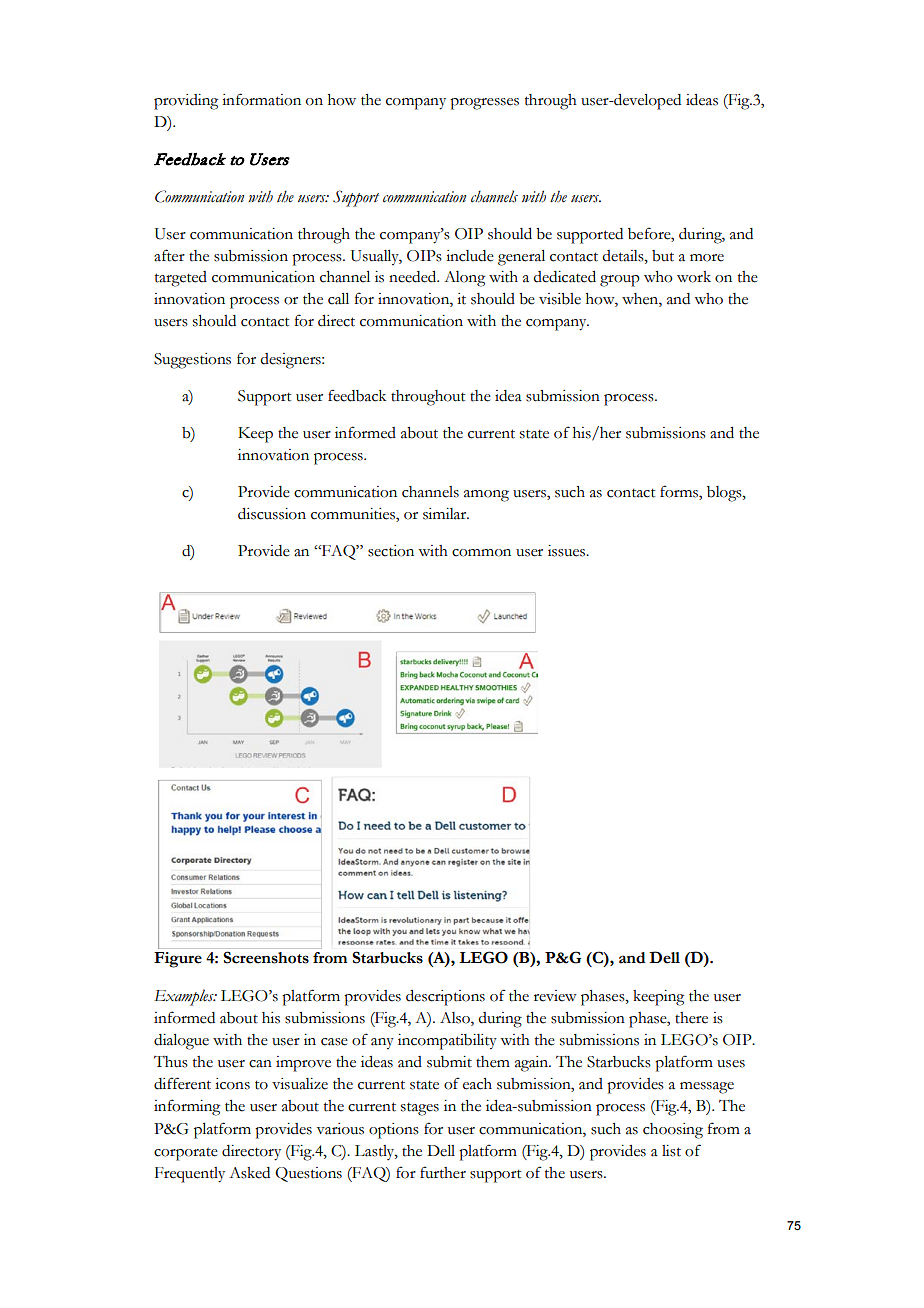  Describe the element at coordinates (484, 104) in the page. I see `progresses` at that location.
